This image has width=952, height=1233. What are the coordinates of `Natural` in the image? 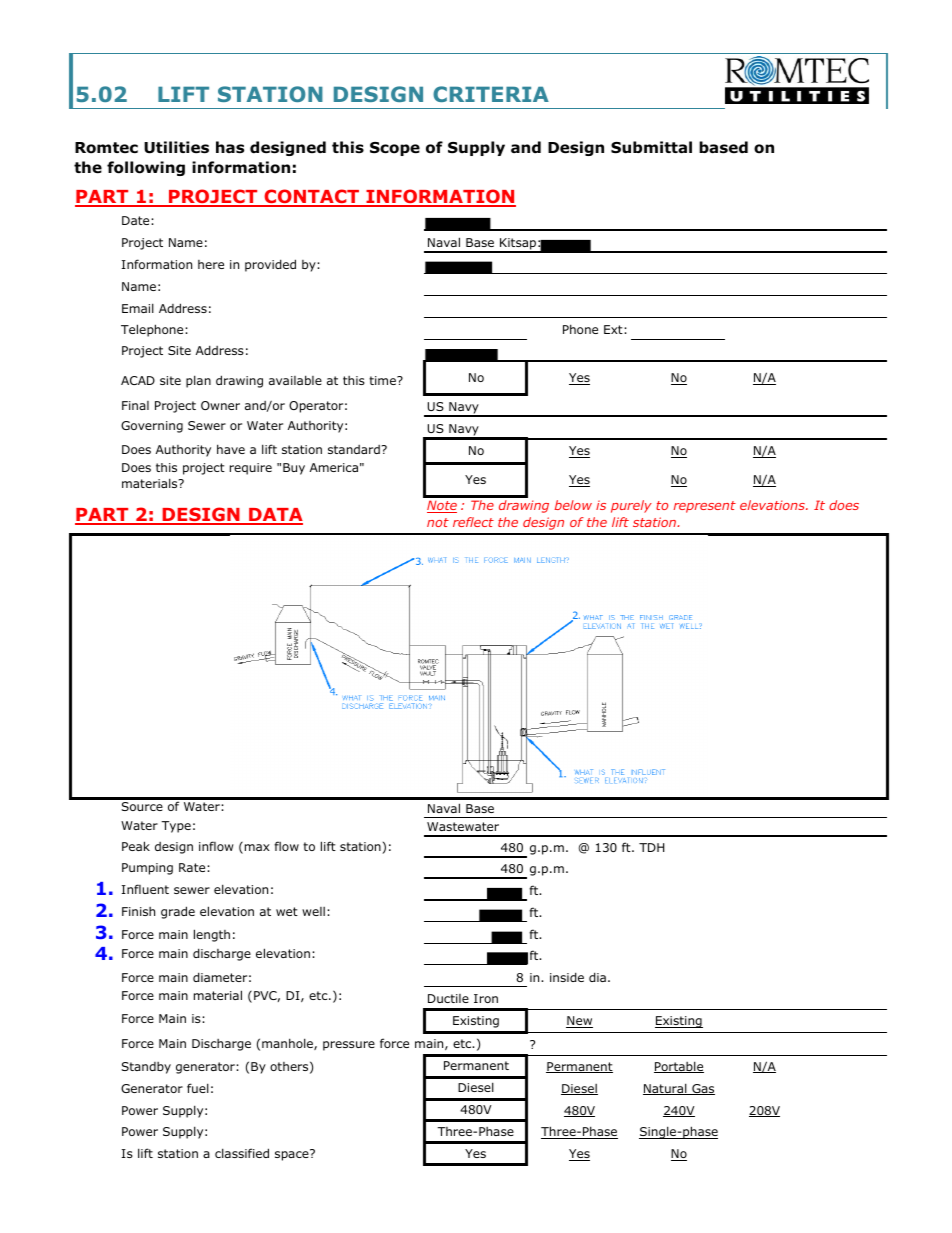 It's located at (666, 1089).
